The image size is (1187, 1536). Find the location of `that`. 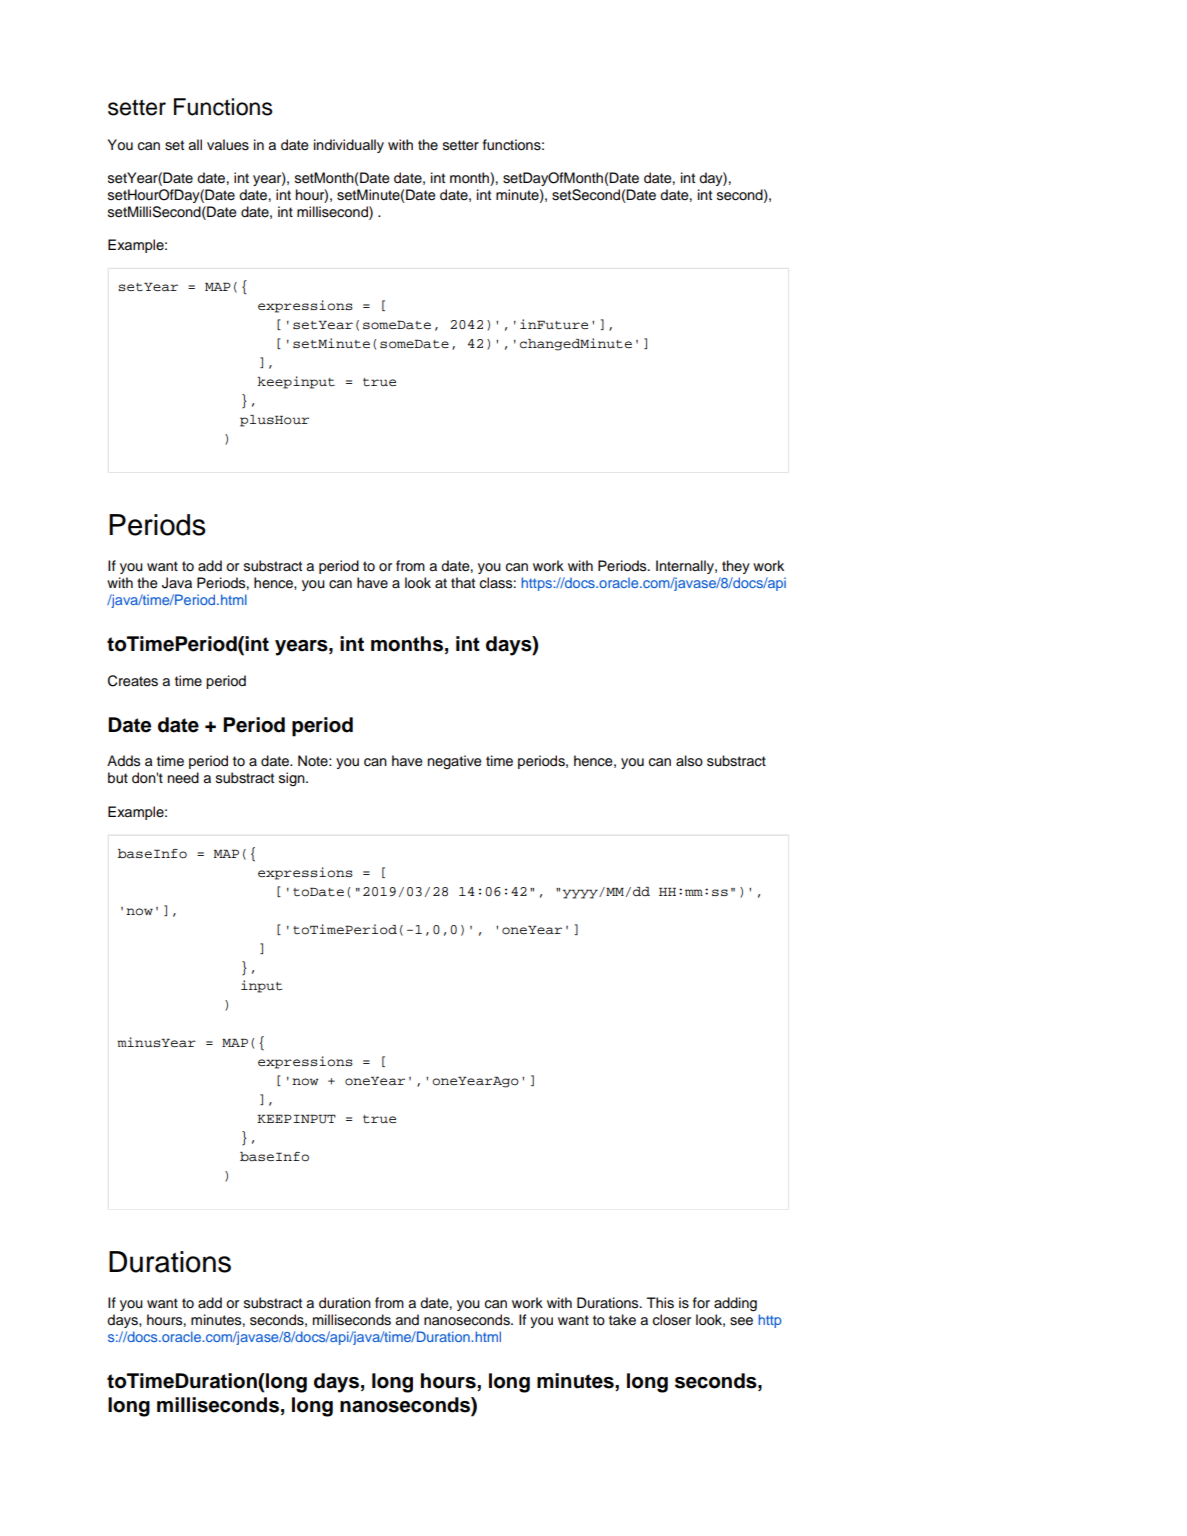

that is located at coordinates (463, 583).
